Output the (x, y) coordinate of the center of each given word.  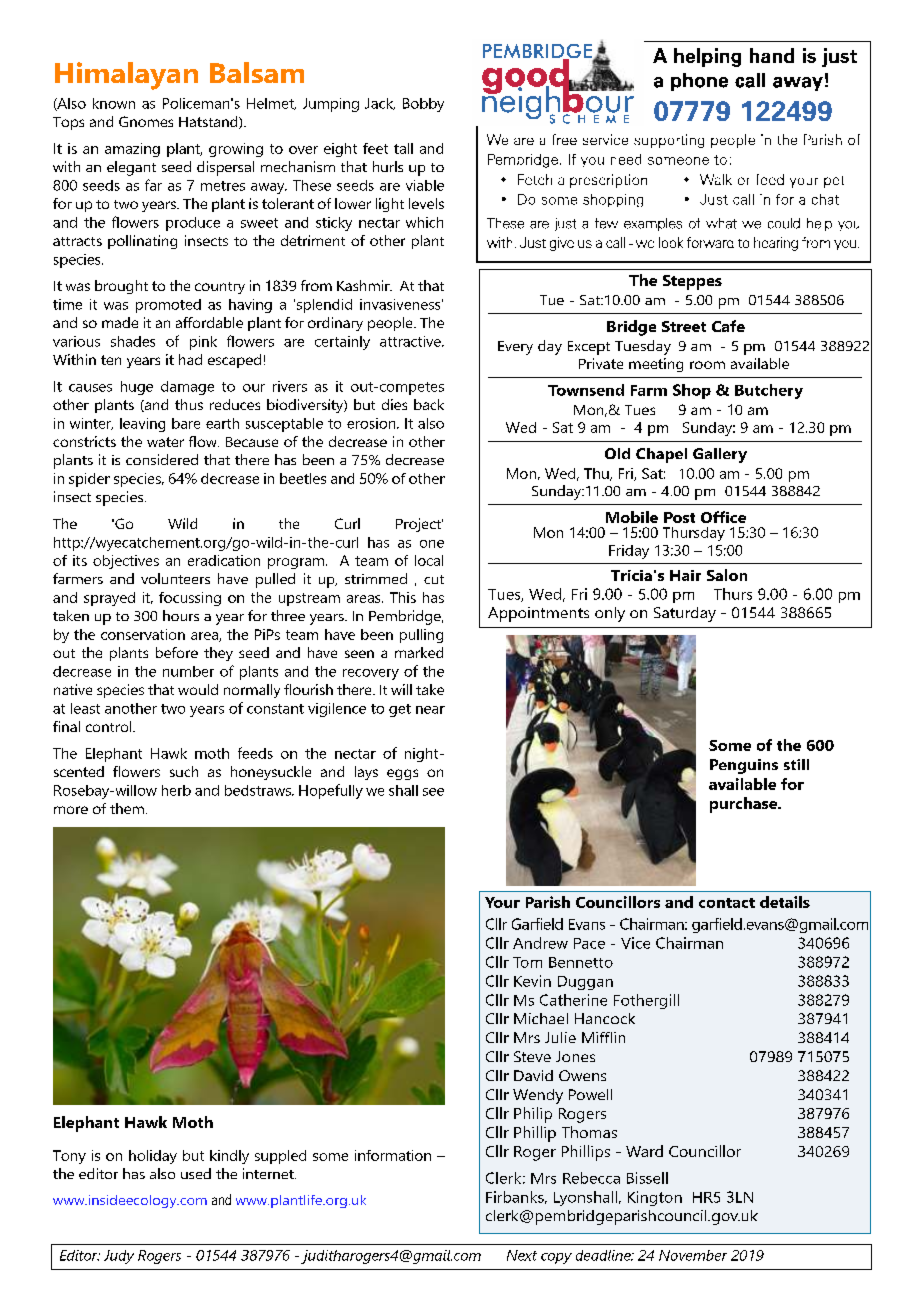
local (429, 560)
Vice (635, 943)
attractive (411, 341)
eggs (402, 774)
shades (133, 341)
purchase (745, 805)
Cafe (728, 326)
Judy (119, 1257)
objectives (126, 562)
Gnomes (146, 121)
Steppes (692, 282)
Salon (727, 575)
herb (176, 790)
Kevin (532, 981)
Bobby (423, 105)
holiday (153, 1157)
